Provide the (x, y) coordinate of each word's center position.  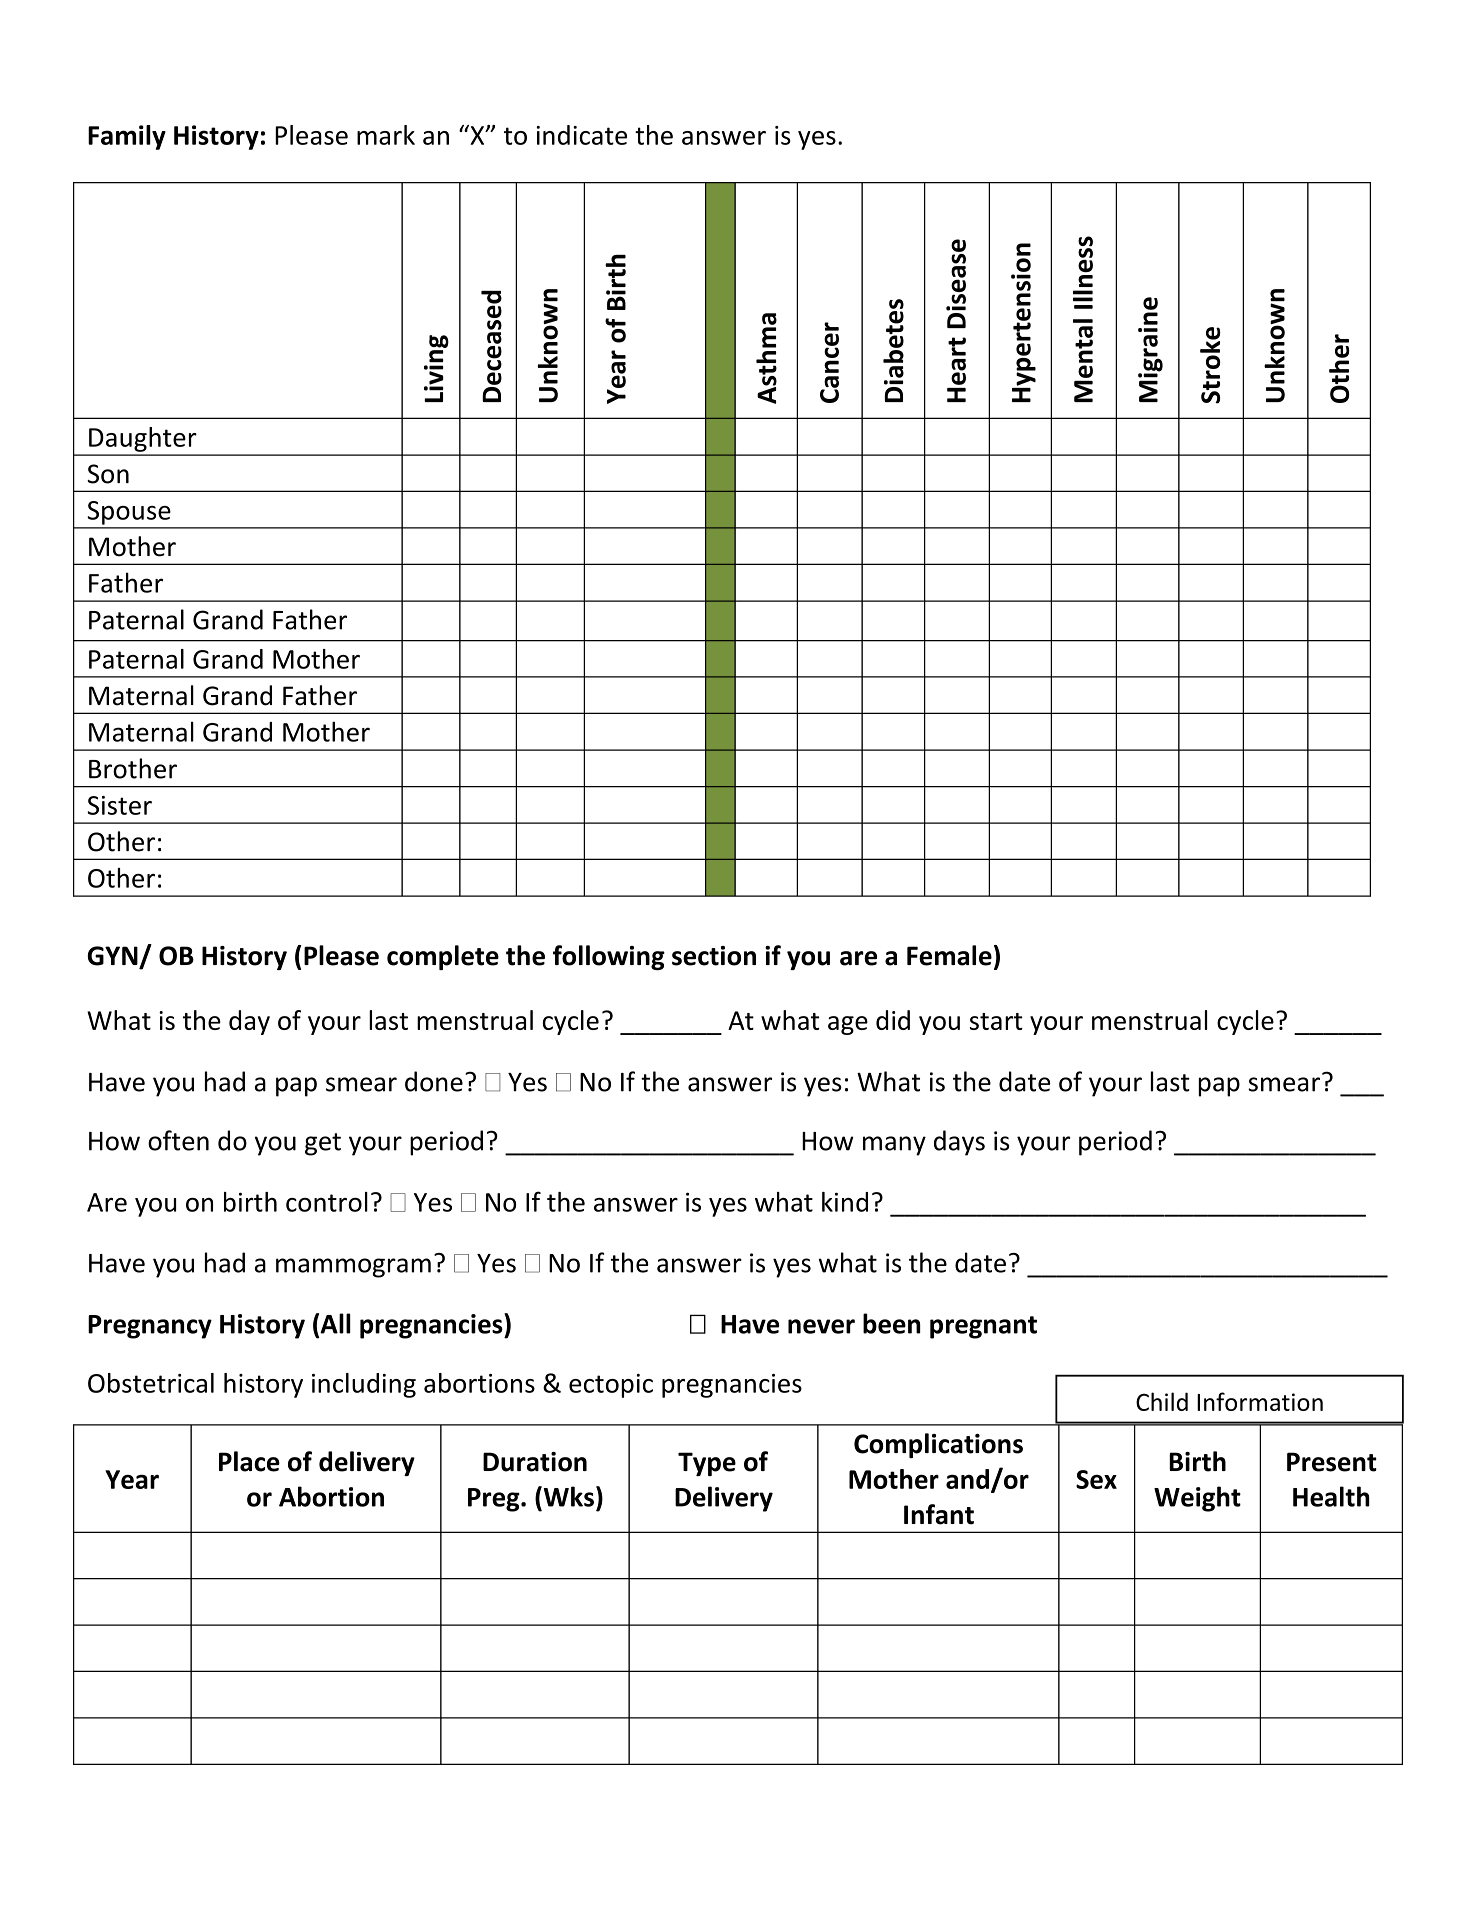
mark (386, 135)
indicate (582, 135)
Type (707, 1464)
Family (127, 137)
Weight (1197, 1499)
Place (249, 1461)
